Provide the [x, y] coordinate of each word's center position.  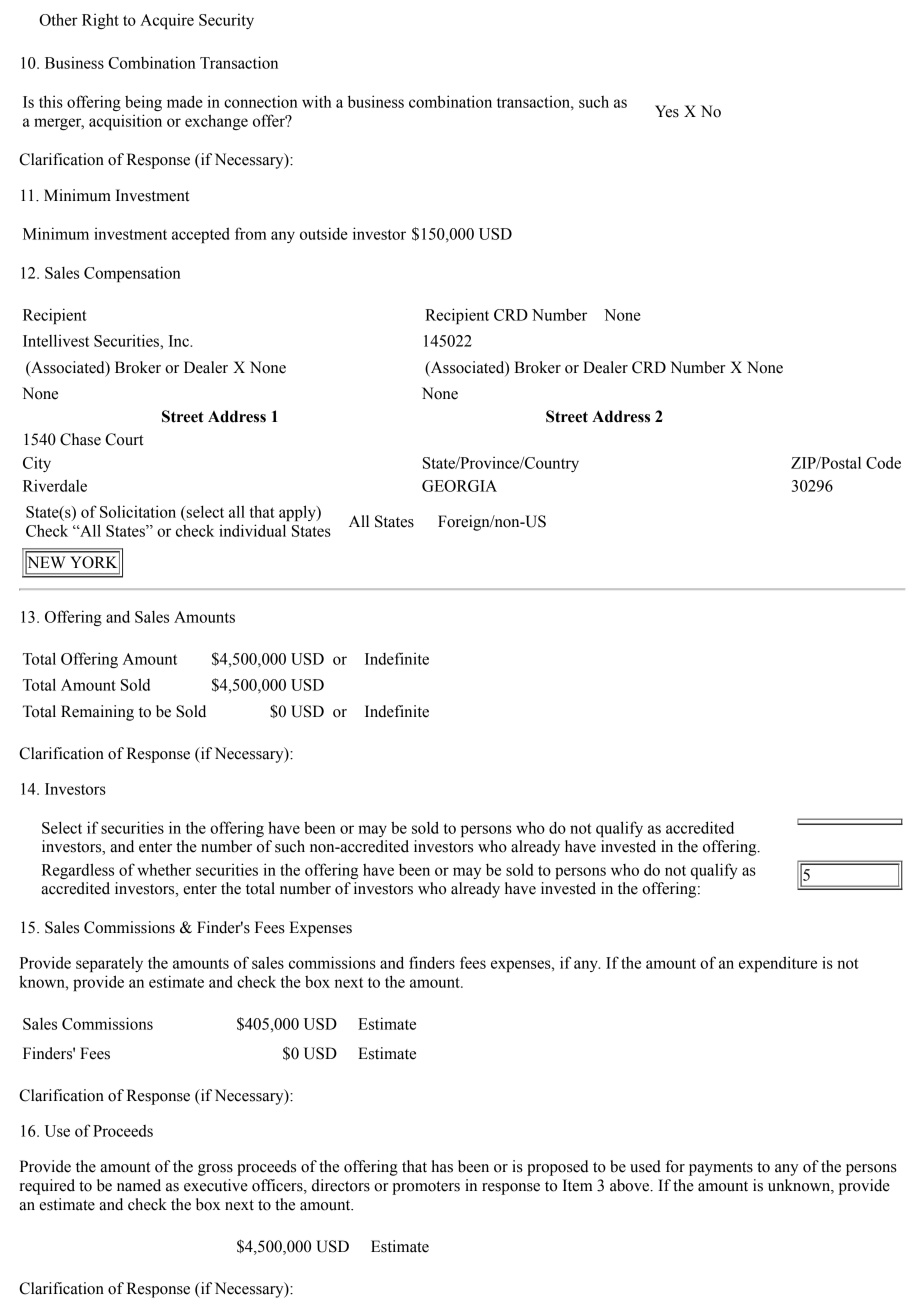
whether [164, 869]
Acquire [167, 21]
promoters [426, 1188]
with [317, 101]
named [139, 1185]
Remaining [97, 713]
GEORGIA [459, 486]
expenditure [778, 964]
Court [124, 439]
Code [883, 462]
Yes [667, 111]
